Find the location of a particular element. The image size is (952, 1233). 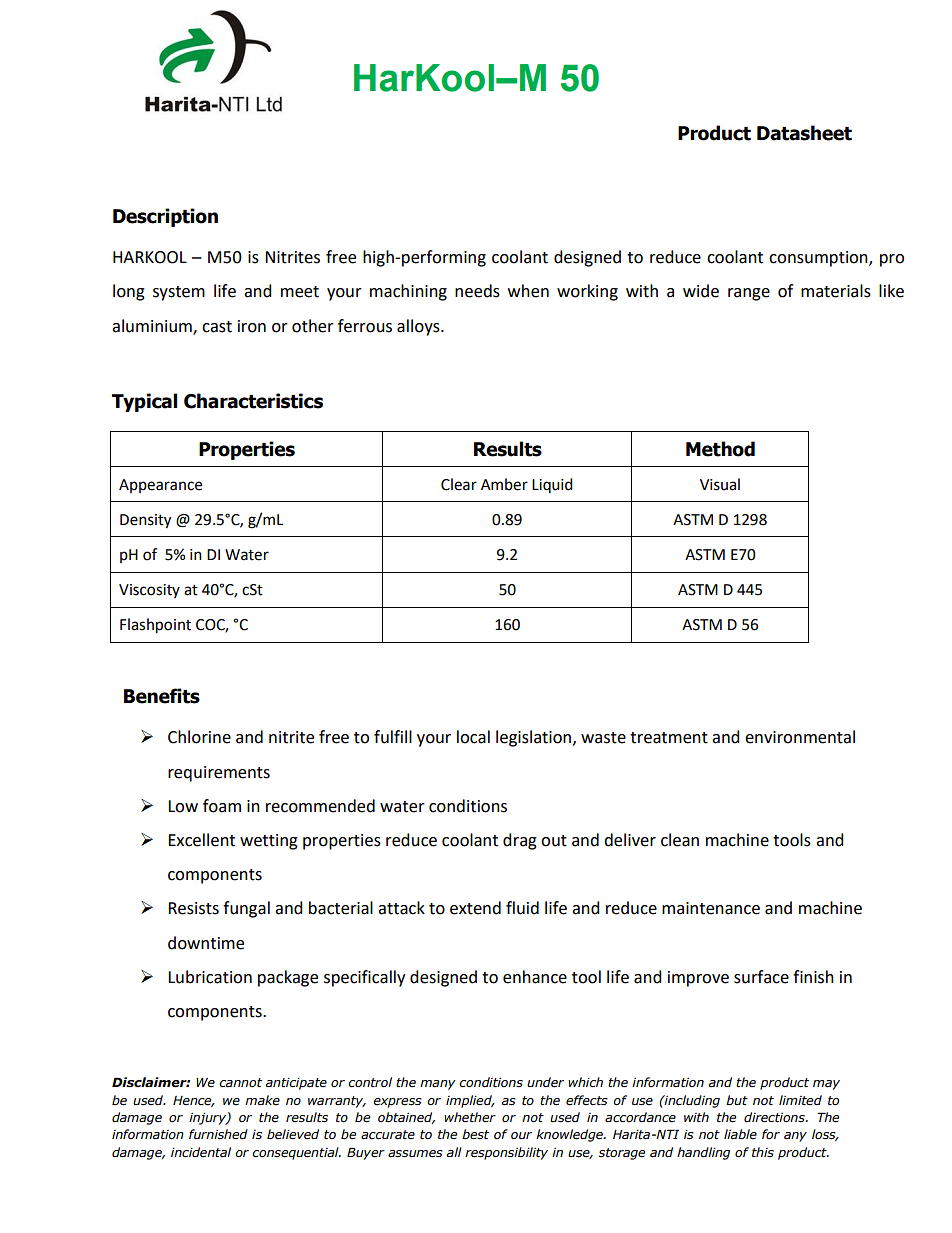

maintenance is located at coordinates (711, 908).
